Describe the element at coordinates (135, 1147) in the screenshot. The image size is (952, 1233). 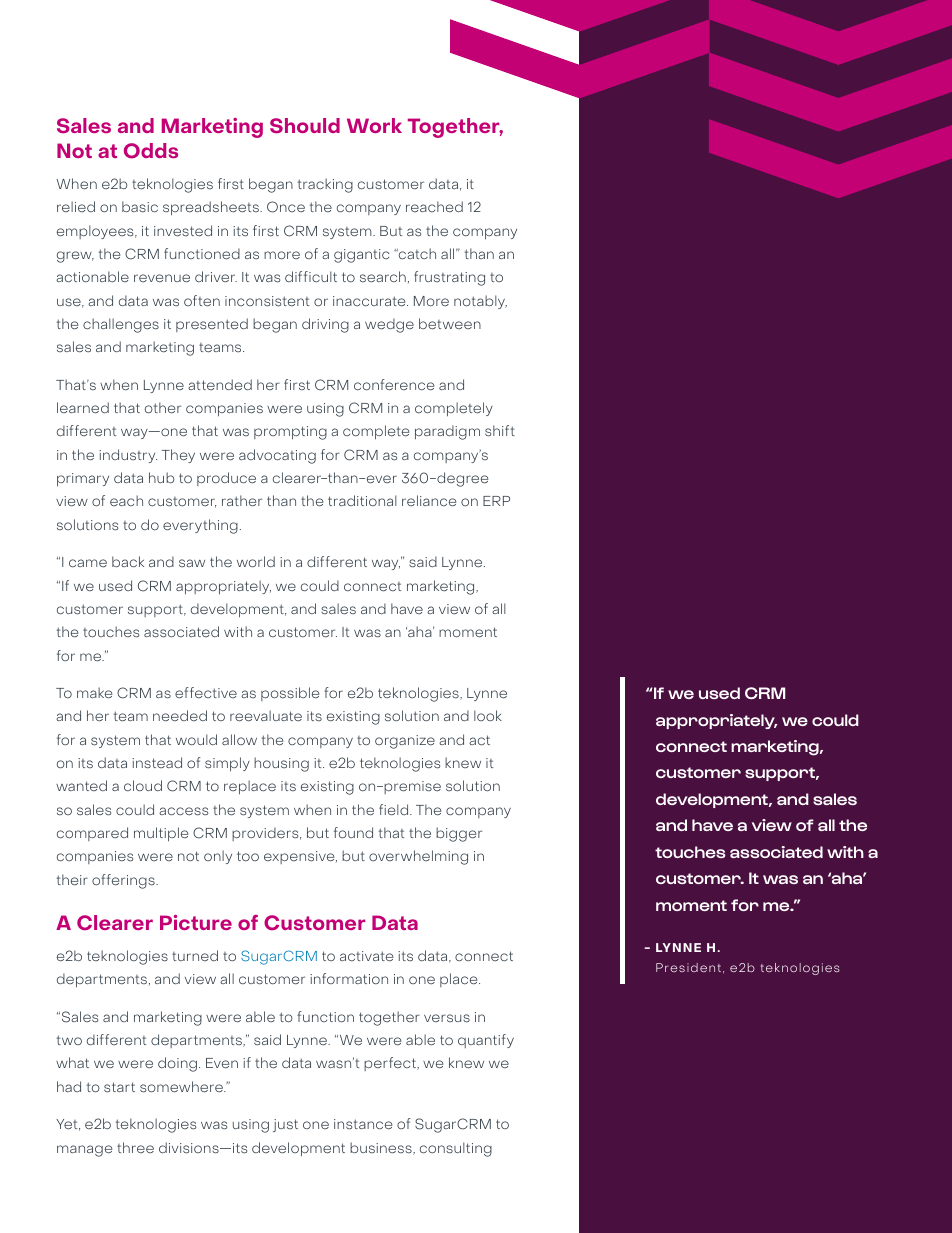
I see `three` at that location.
